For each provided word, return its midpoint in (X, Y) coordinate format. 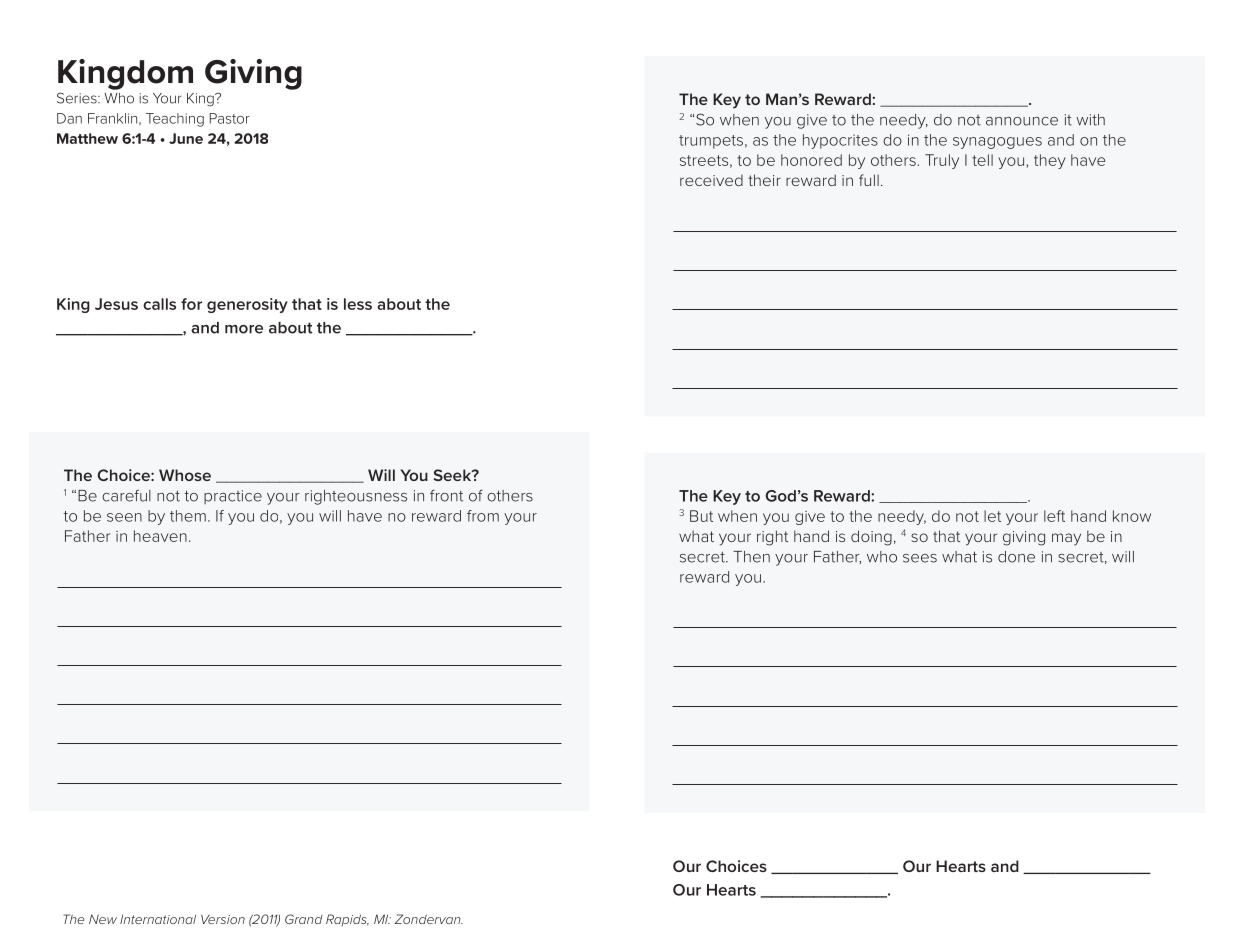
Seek (453, 475)
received (711, 180)
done (1016, 557)
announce (1022, 121)
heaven (160, 536)
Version (223, 919)
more (244, 329)
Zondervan (429, 919)
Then (751, 557)
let (992, 516)
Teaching (175, 120)
